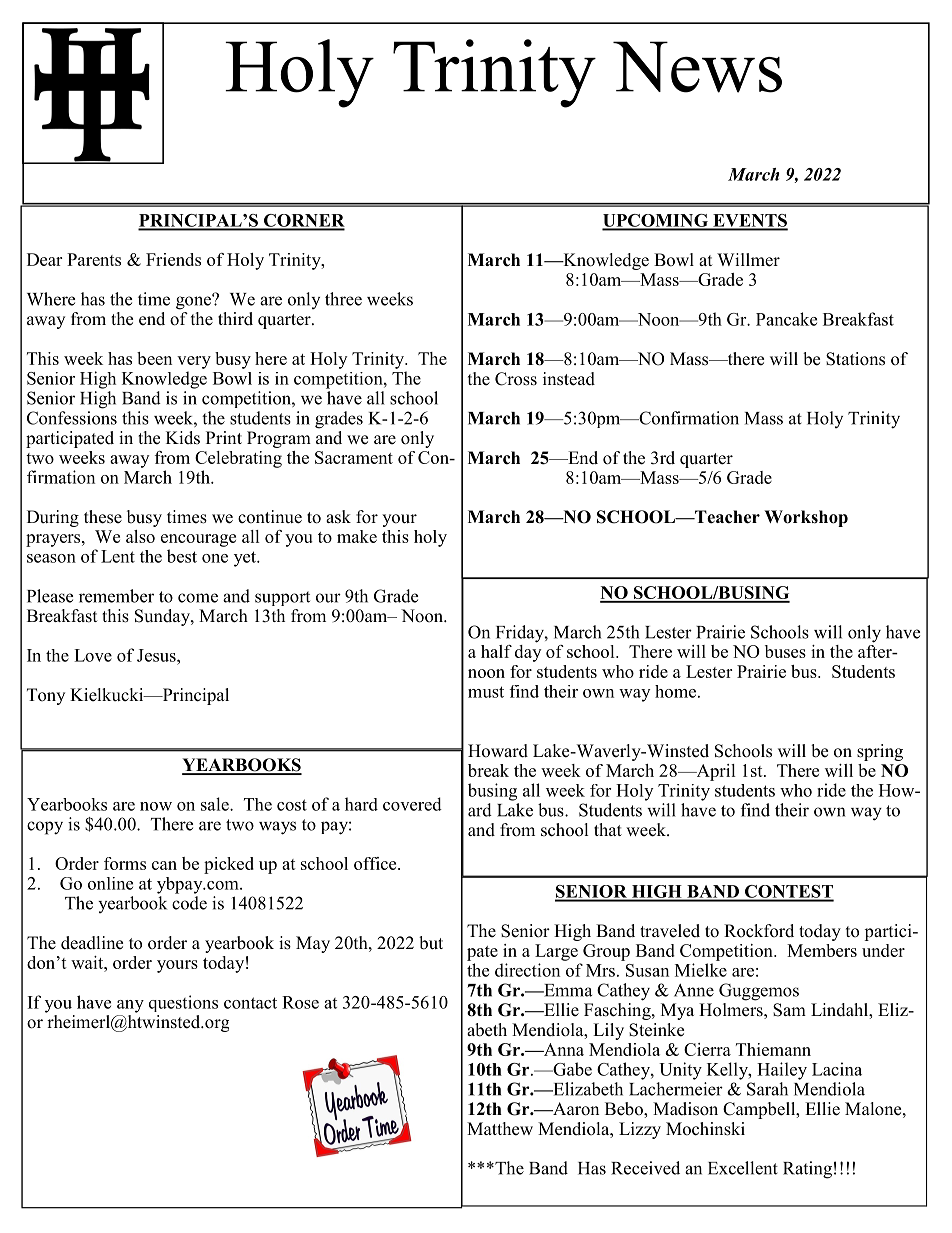 The width and height of the document is (952, 1233). I want to click on Sunday, so click(163, 617).
